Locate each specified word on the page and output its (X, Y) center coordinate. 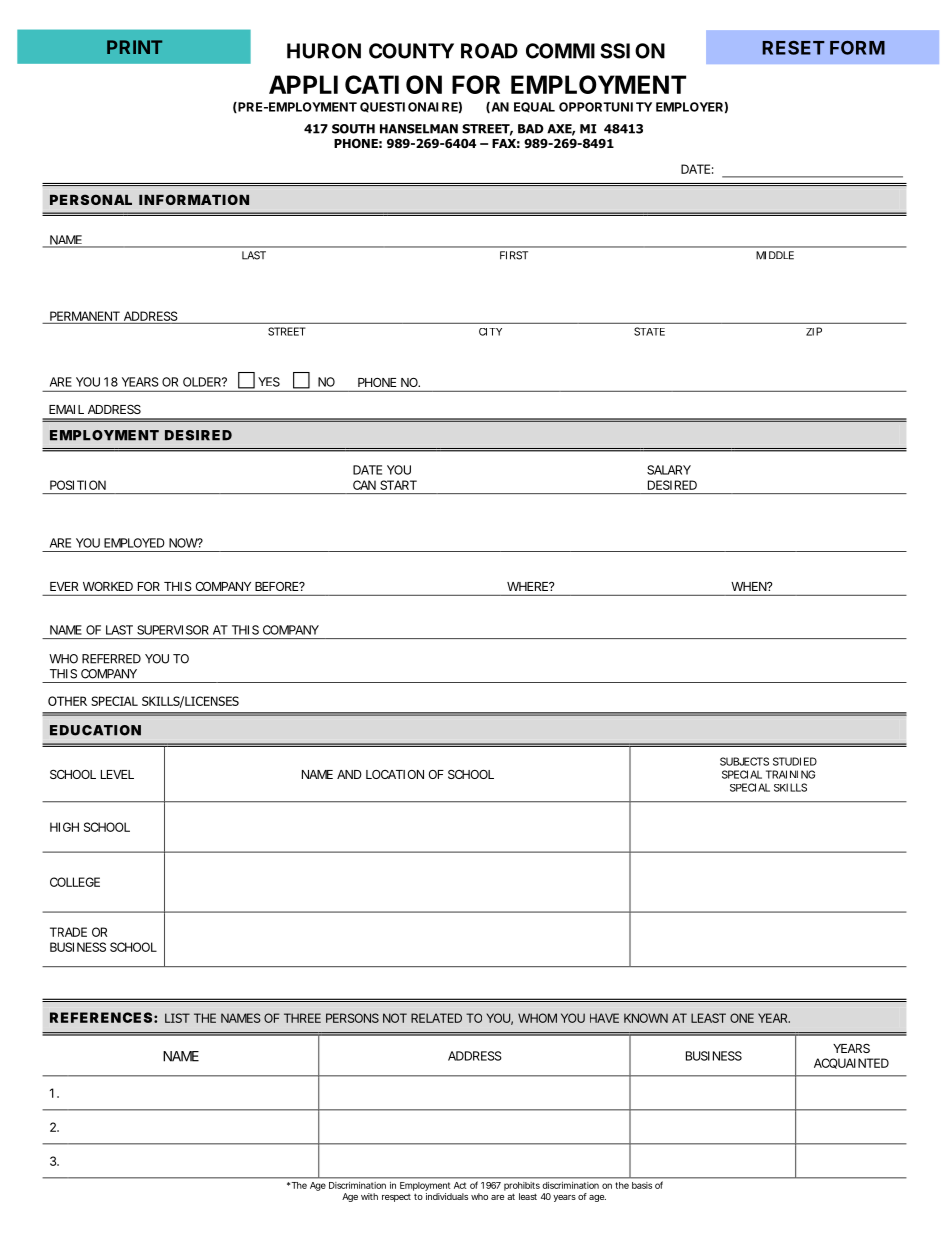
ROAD (489, 51)
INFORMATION (194, 199)
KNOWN (646, 1018)
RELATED (436, 1018)
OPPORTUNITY (605, 107)
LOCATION (395, 774)
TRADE (68, 932)
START (398, 485)
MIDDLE (775, 255)
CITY (490, 332)
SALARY (669, 470)
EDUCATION (95, 730)
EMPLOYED (134, 543)
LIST (177, 1018)
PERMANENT (85, 316)
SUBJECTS (744, 761)
